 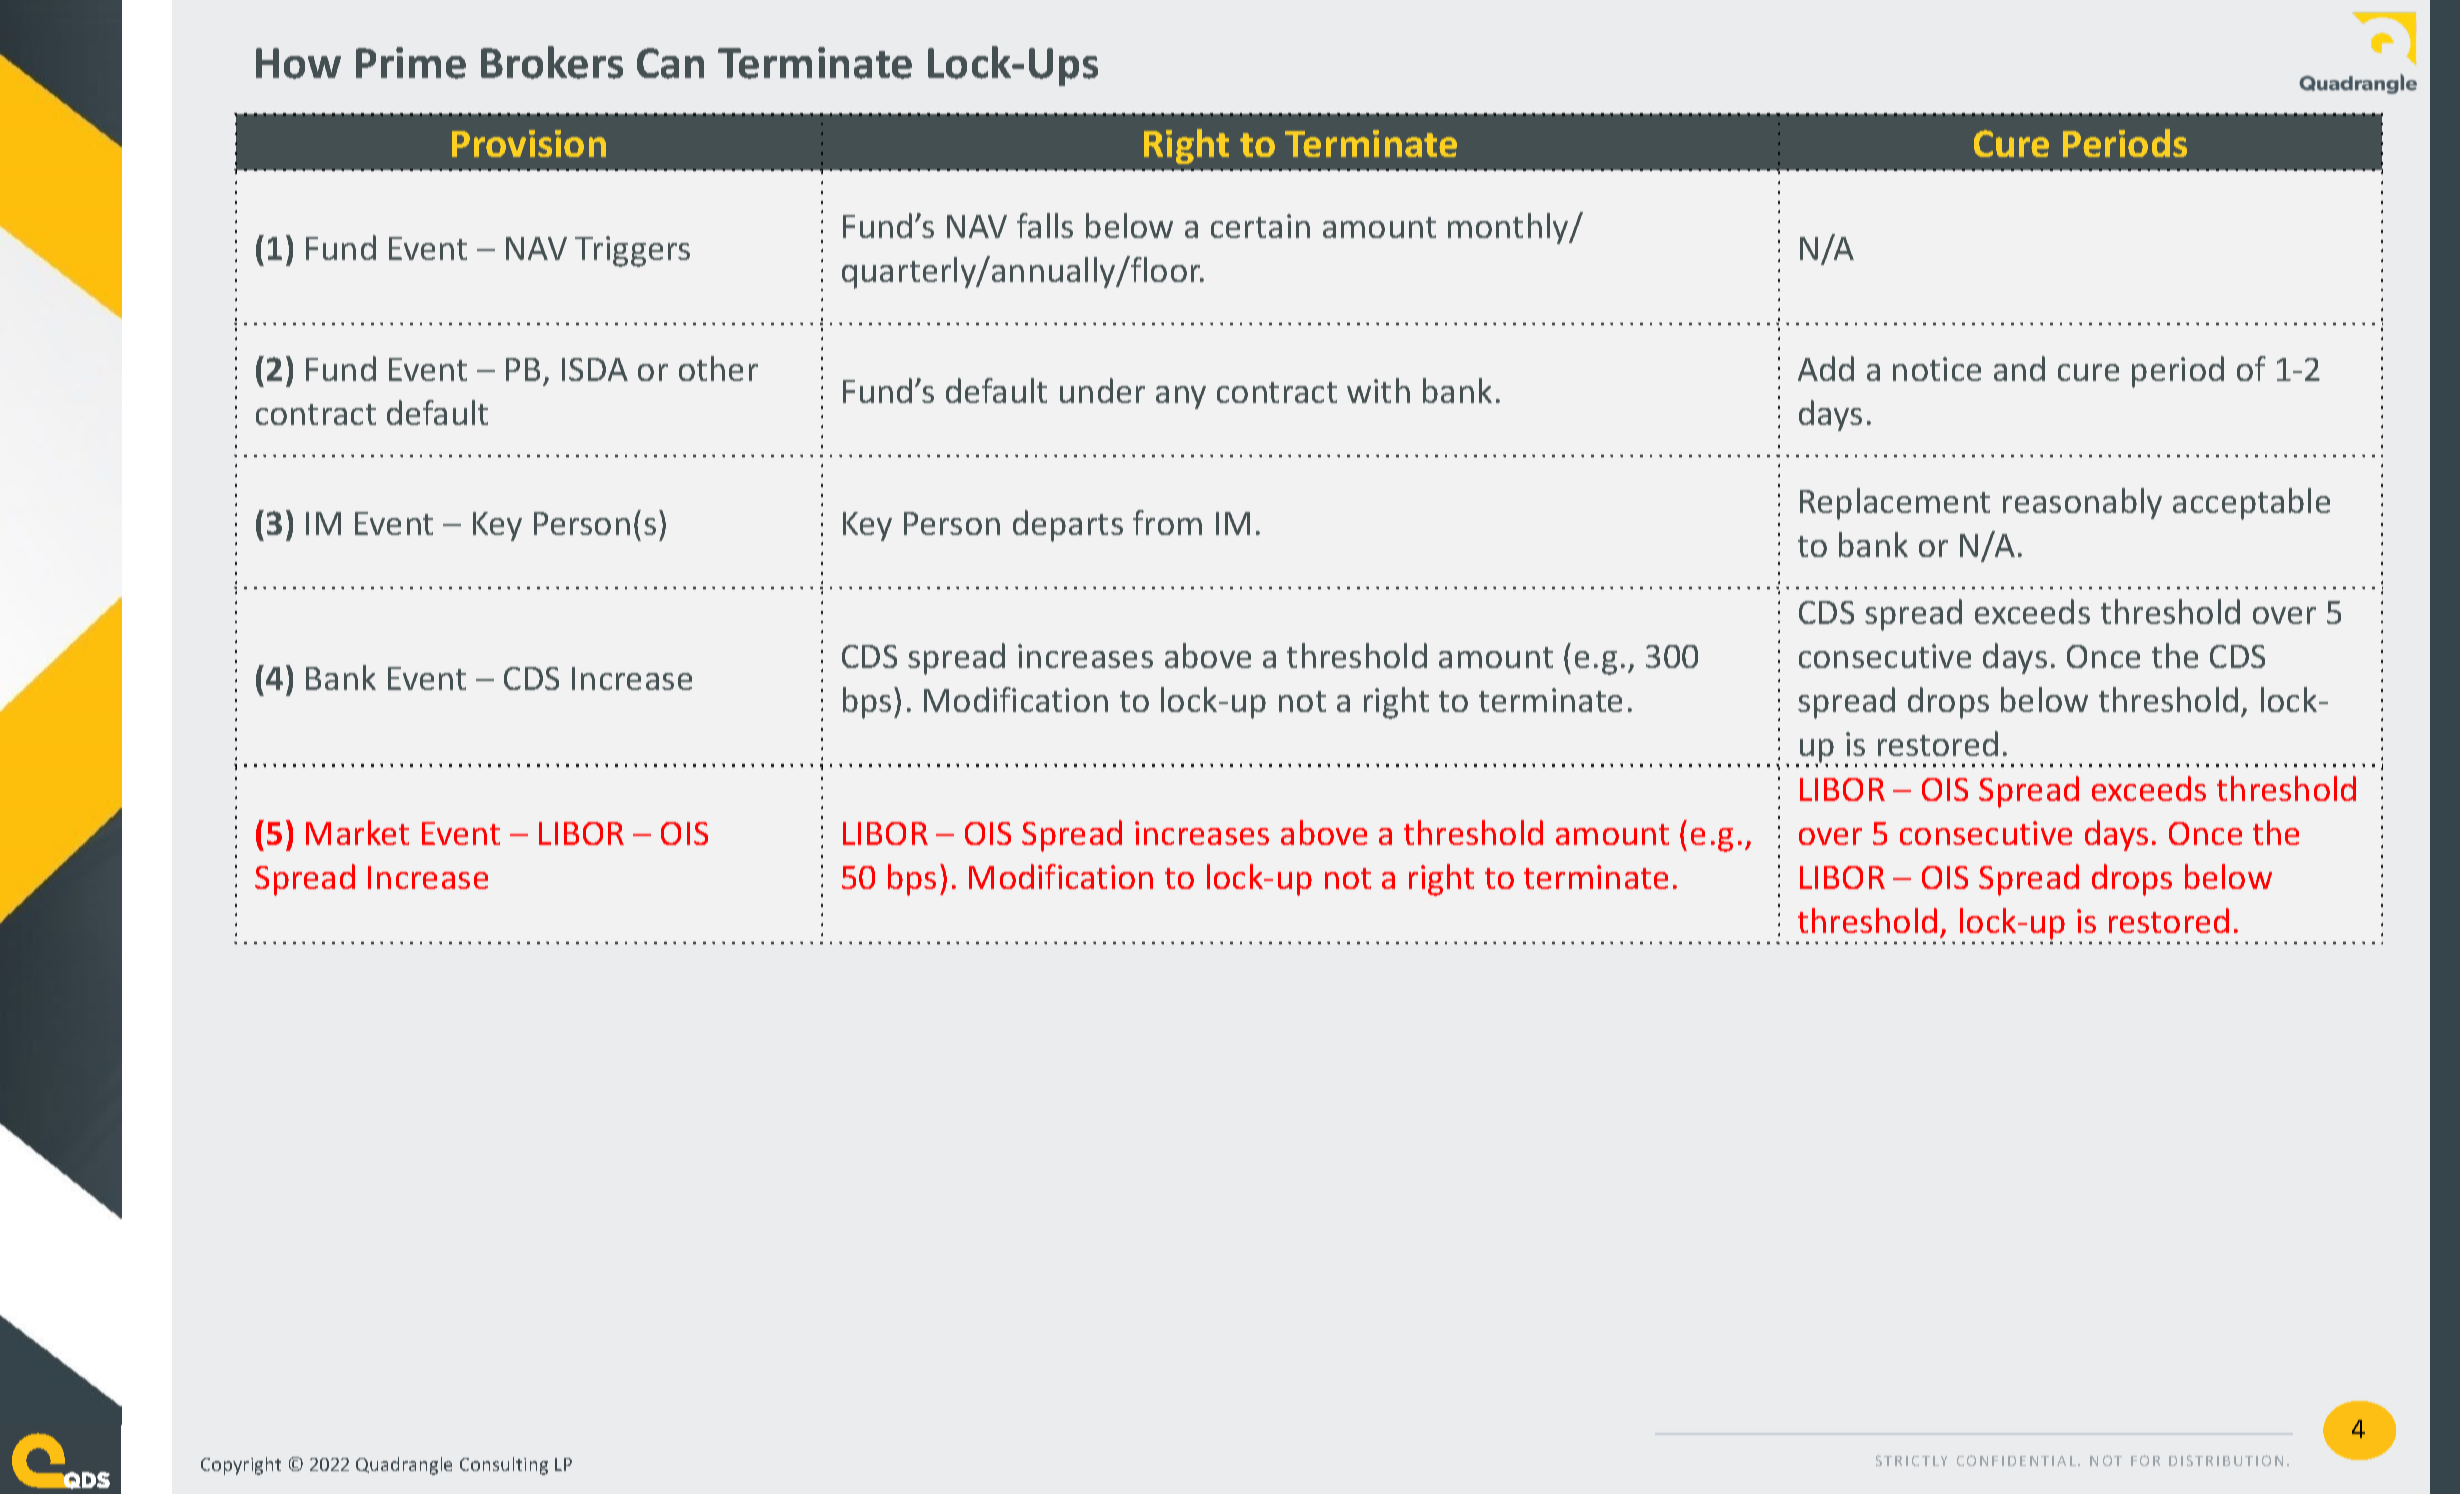 I want to click on Provision, so click(x=529, y=143).
